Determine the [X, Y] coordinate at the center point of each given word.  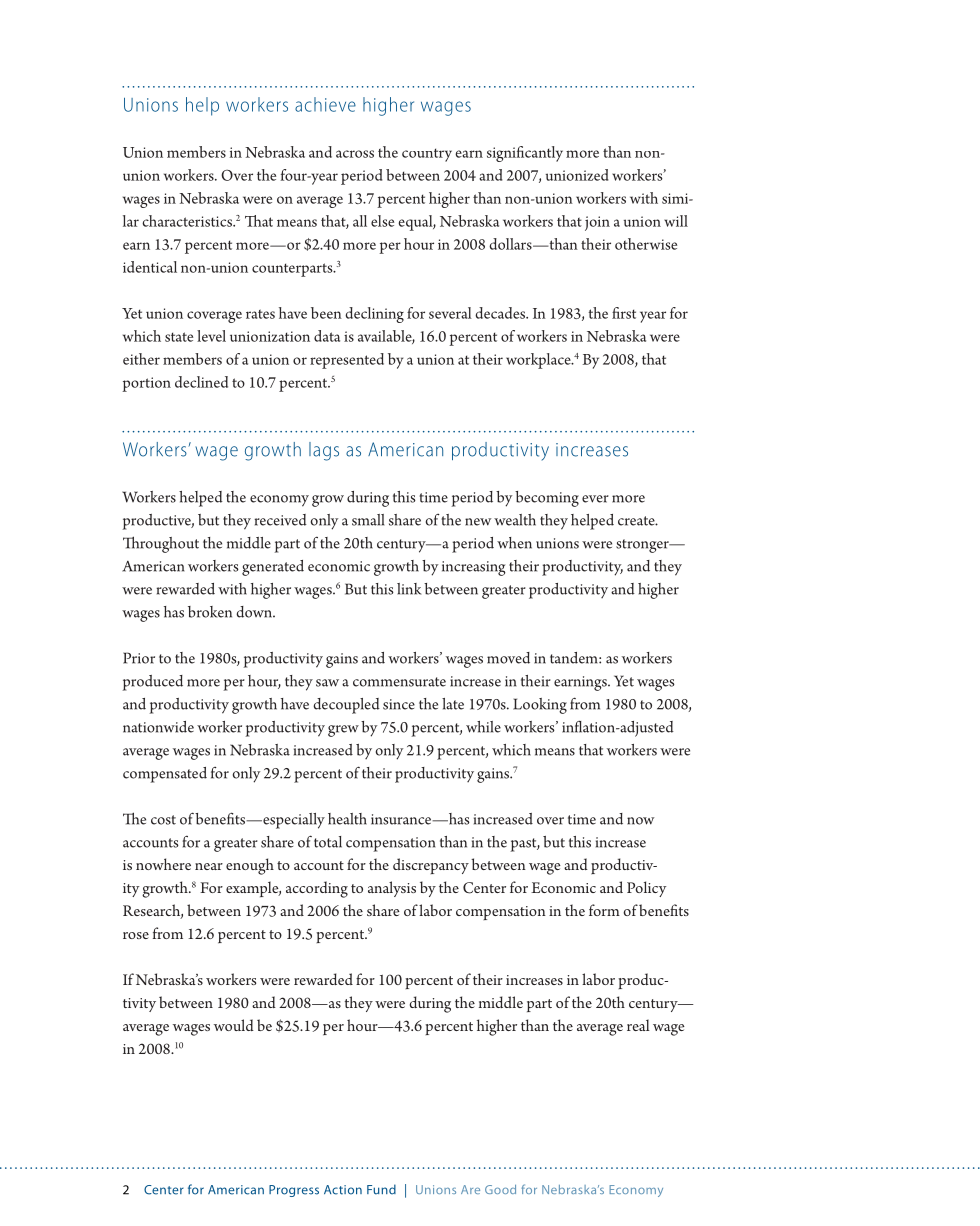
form [604, 910]
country [427, 155]
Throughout [161, 544]
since [399, 704]
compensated [165, 775]
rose [136, 935]
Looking [540, 706]
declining [374, 315]
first [624, 313]
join [597, 223]
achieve [325, 104]
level [211, 336]
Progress [294, 1191]
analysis [392, 889]
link [409, 589]
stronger [643, 546]
